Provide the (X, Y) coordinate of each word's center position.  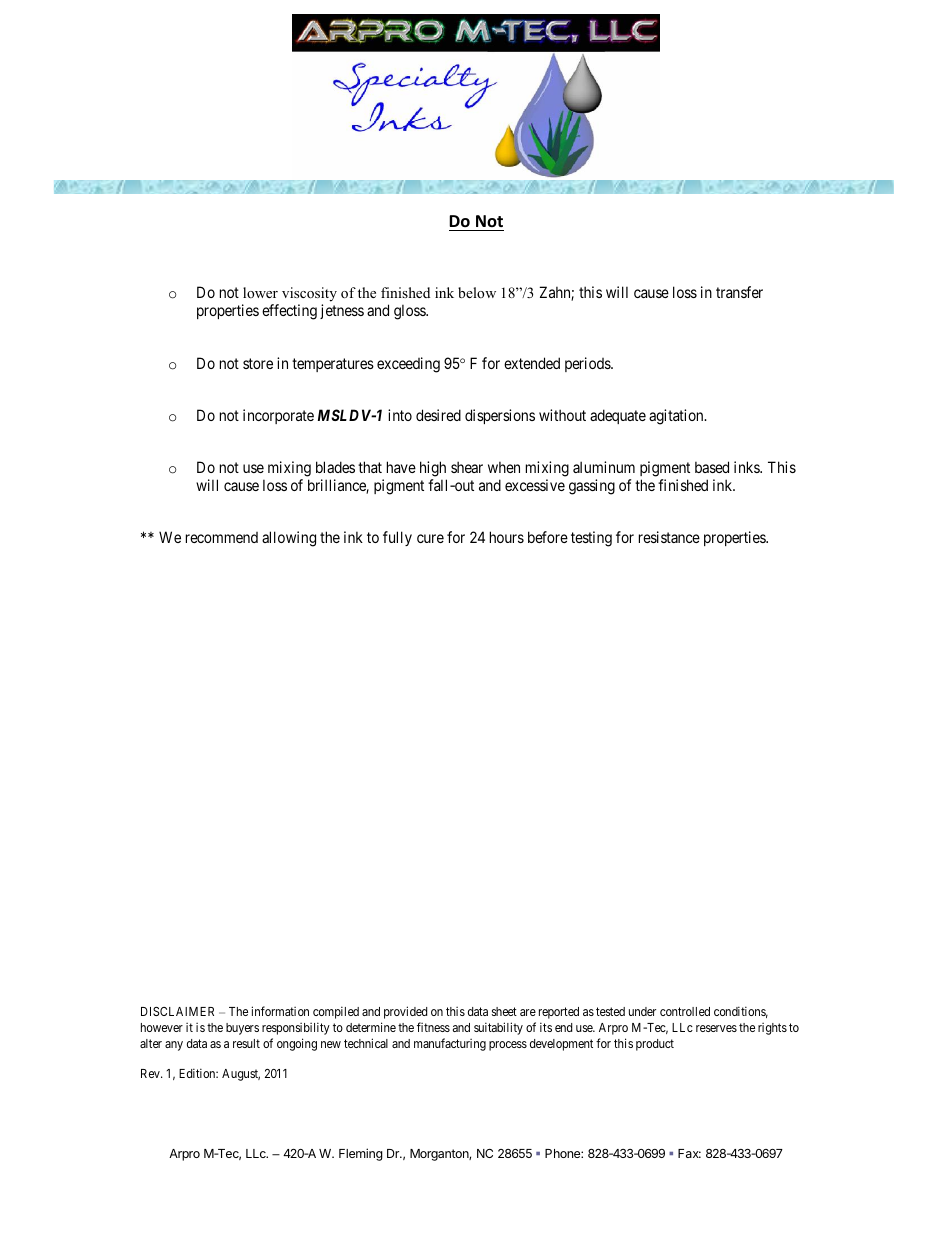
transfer (739, 292)
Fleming (361, 1154)
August (241, 1075)
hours (507, 537)
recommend (222, 537)
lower (260, 292)
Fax (689, 1153)
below (477, 292)
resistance (669, 537)
